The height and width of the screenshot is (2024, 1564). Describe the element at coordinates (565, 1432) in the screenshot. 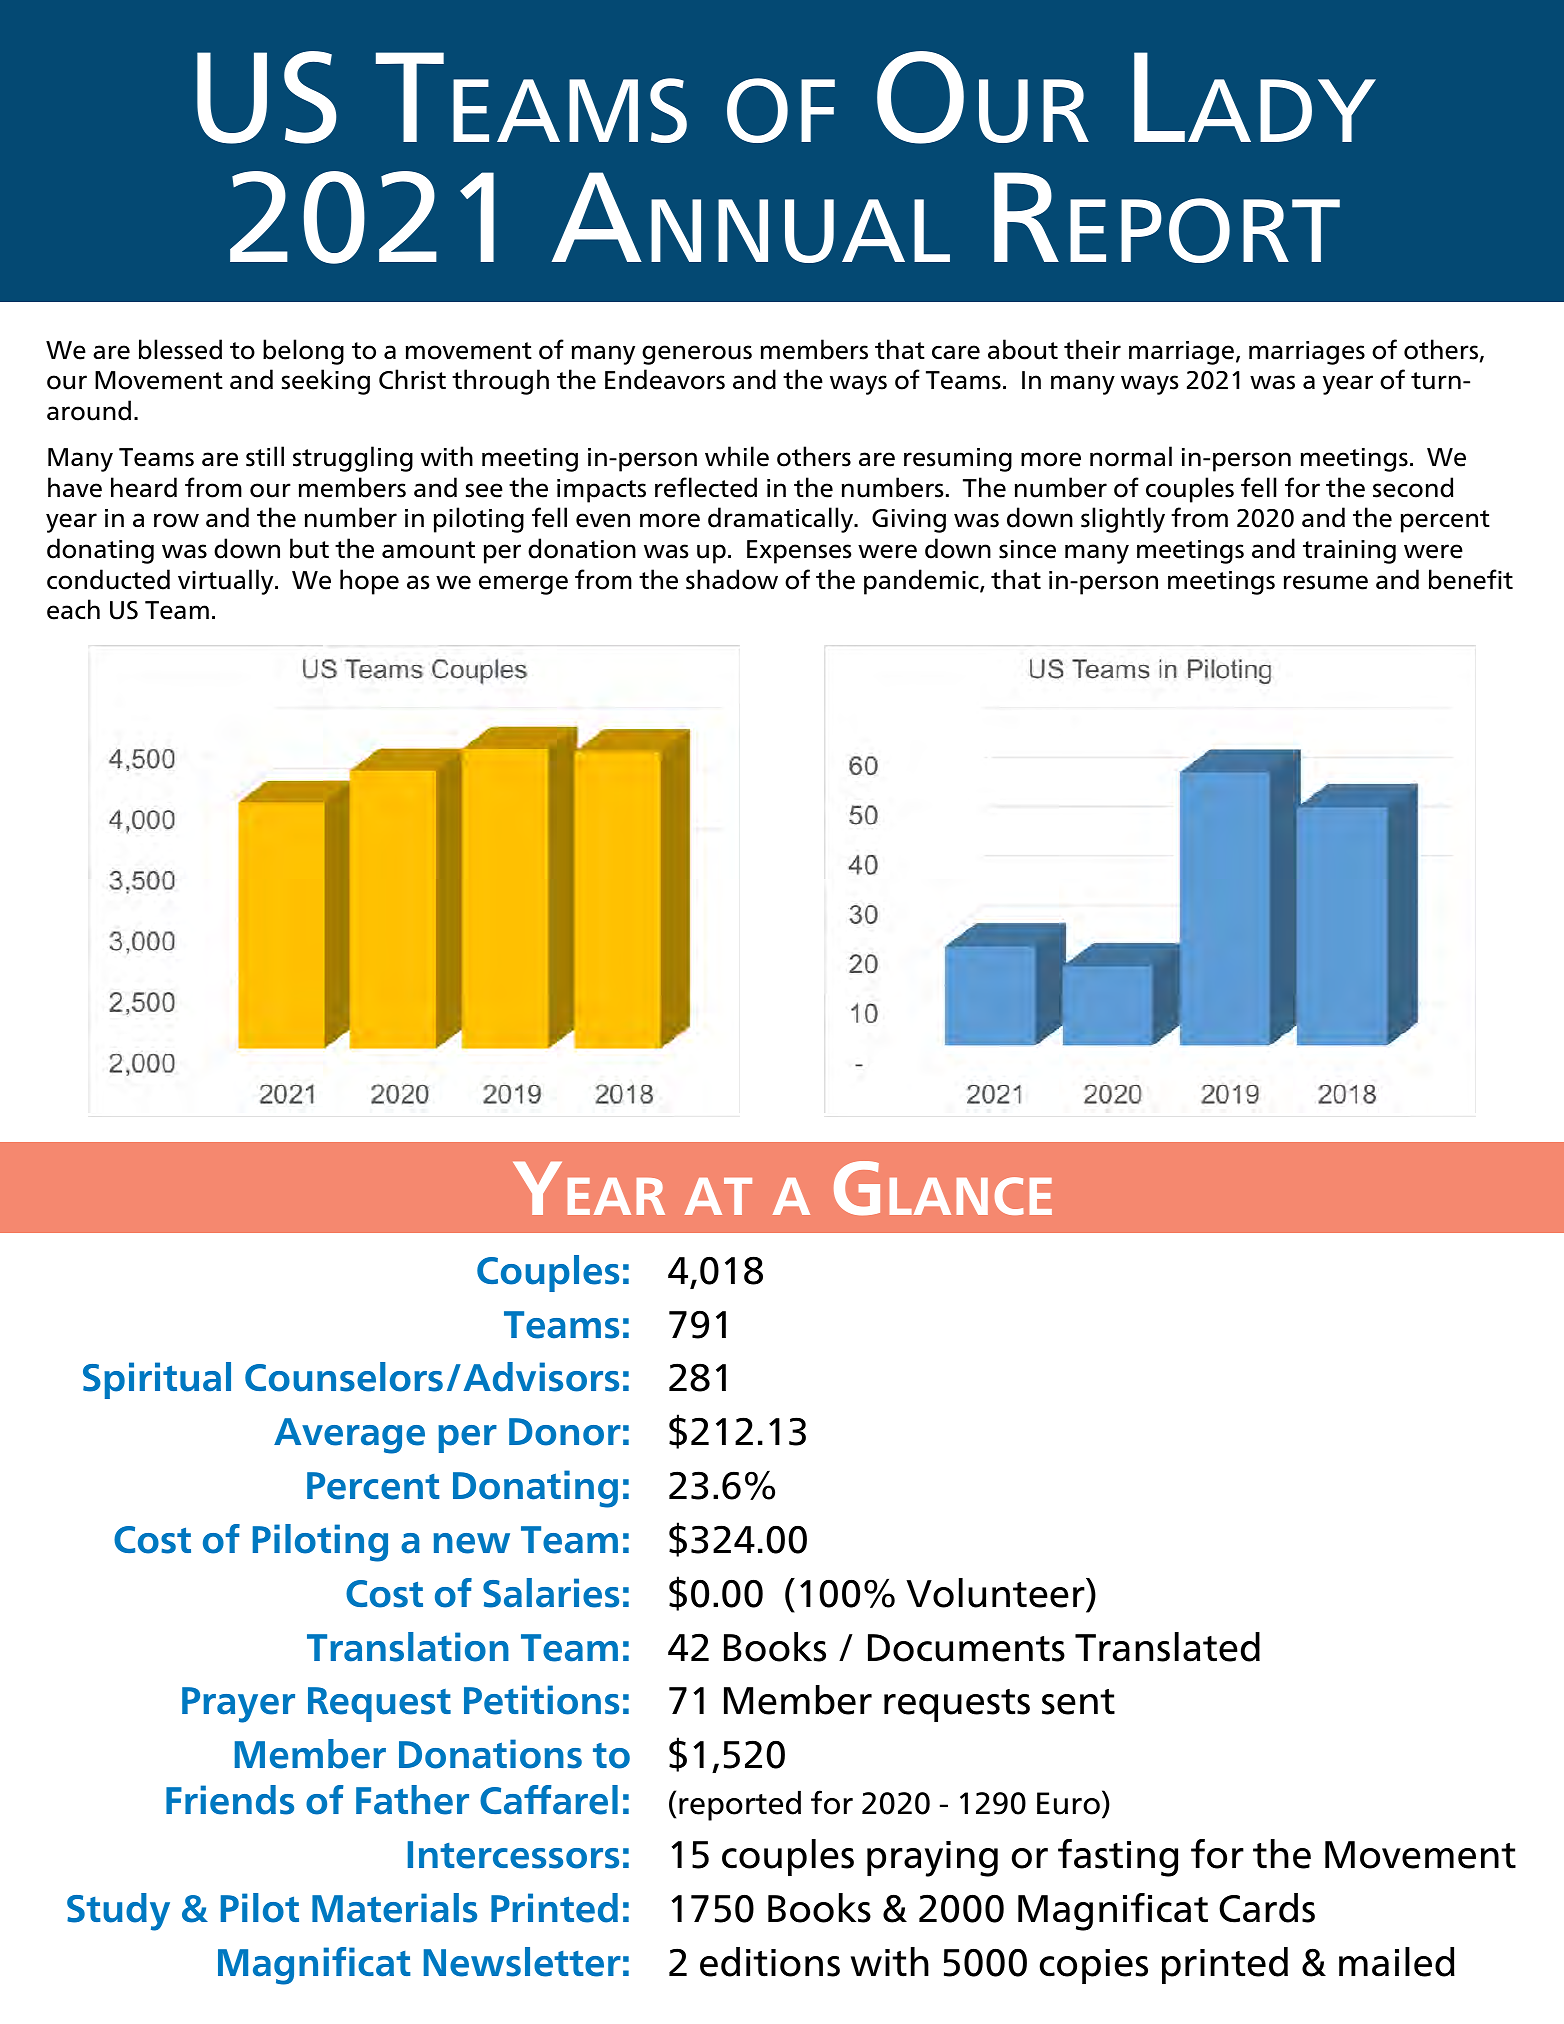

I see `Donor` at that location.
